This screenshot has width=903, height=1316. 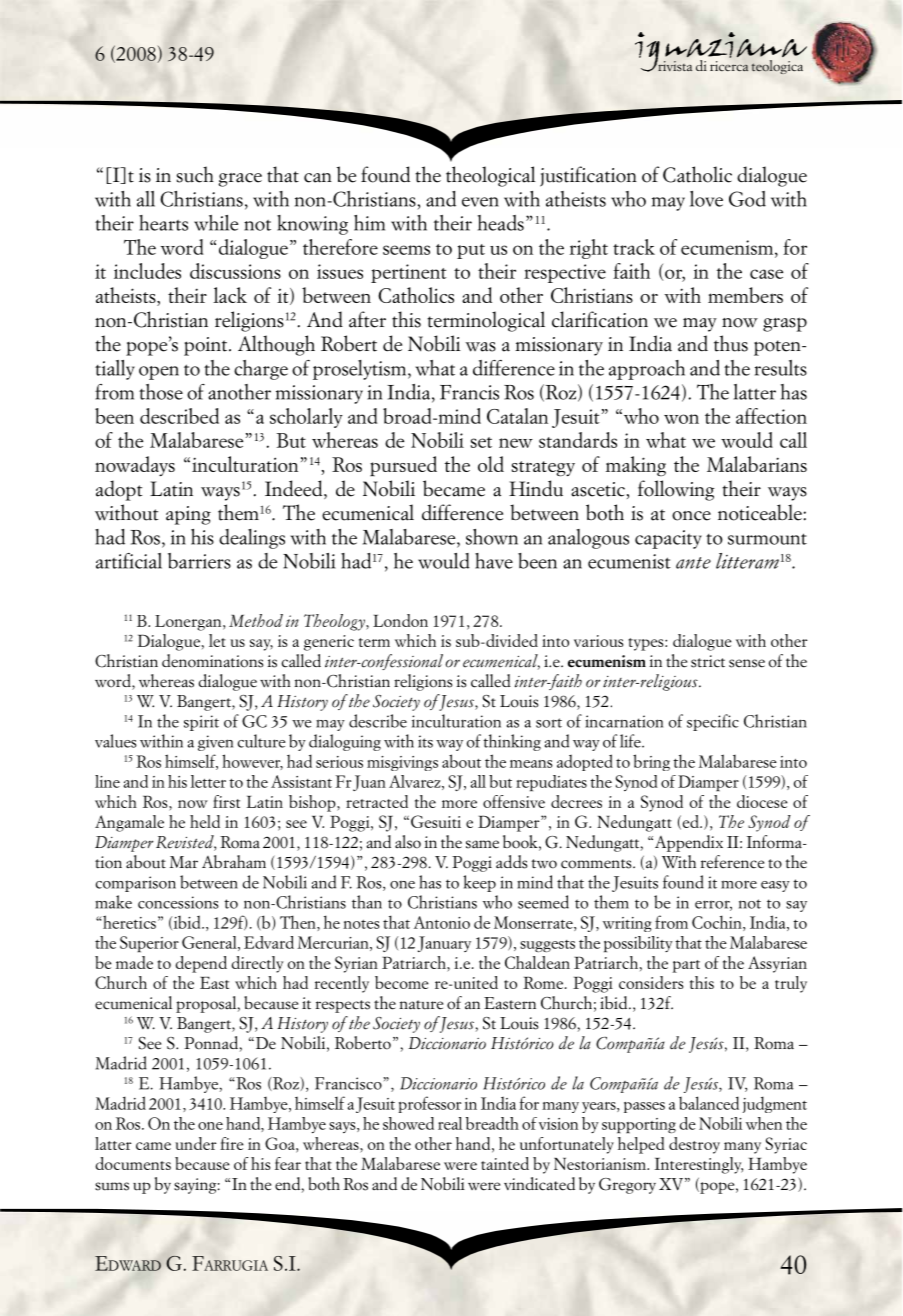 I want to click on spirit, so click(x=201, y=723).
